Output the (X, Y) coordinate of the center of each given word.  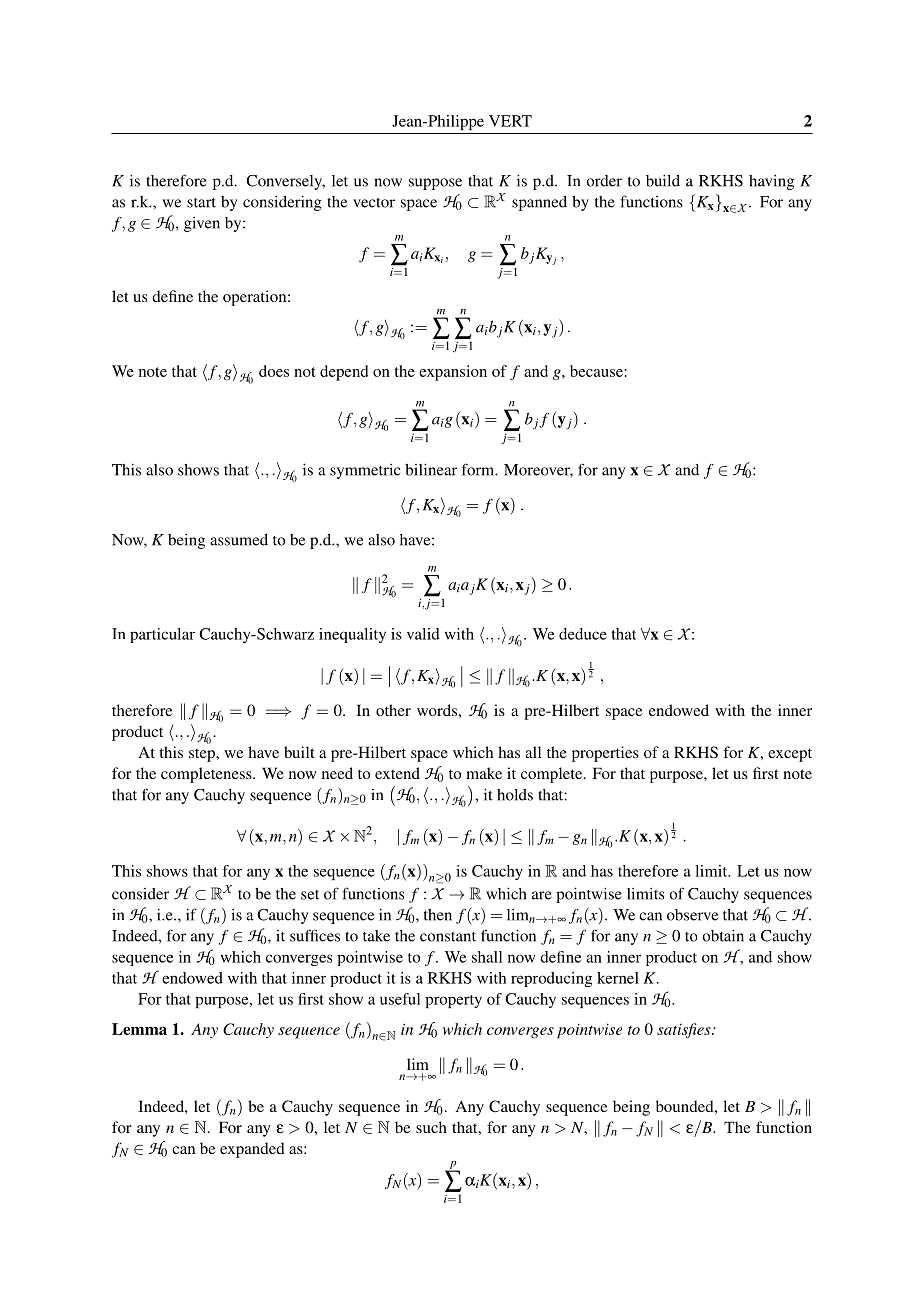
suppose (435, 184)
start (201, 203)
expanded (252, 1150)
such (431, 1127)
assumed (239, 540)
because (596, 371)
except (790, 755)
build (663, 180)
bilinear (431, 469)
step (203, 755)
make (484, 773)
